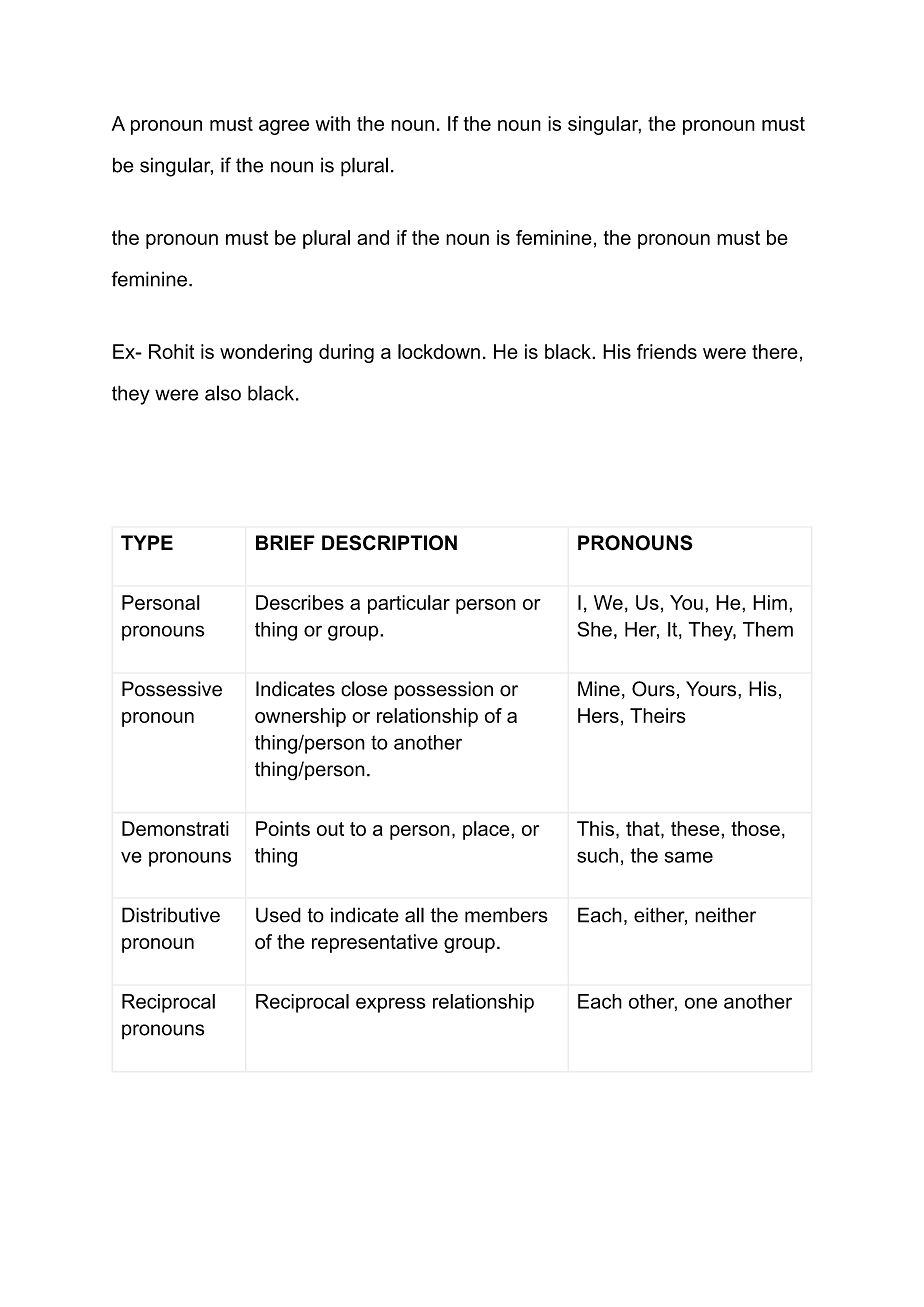  Describe the element at coordinates (285, 542) in the screenshot. I see `BRIEF` at that location.
